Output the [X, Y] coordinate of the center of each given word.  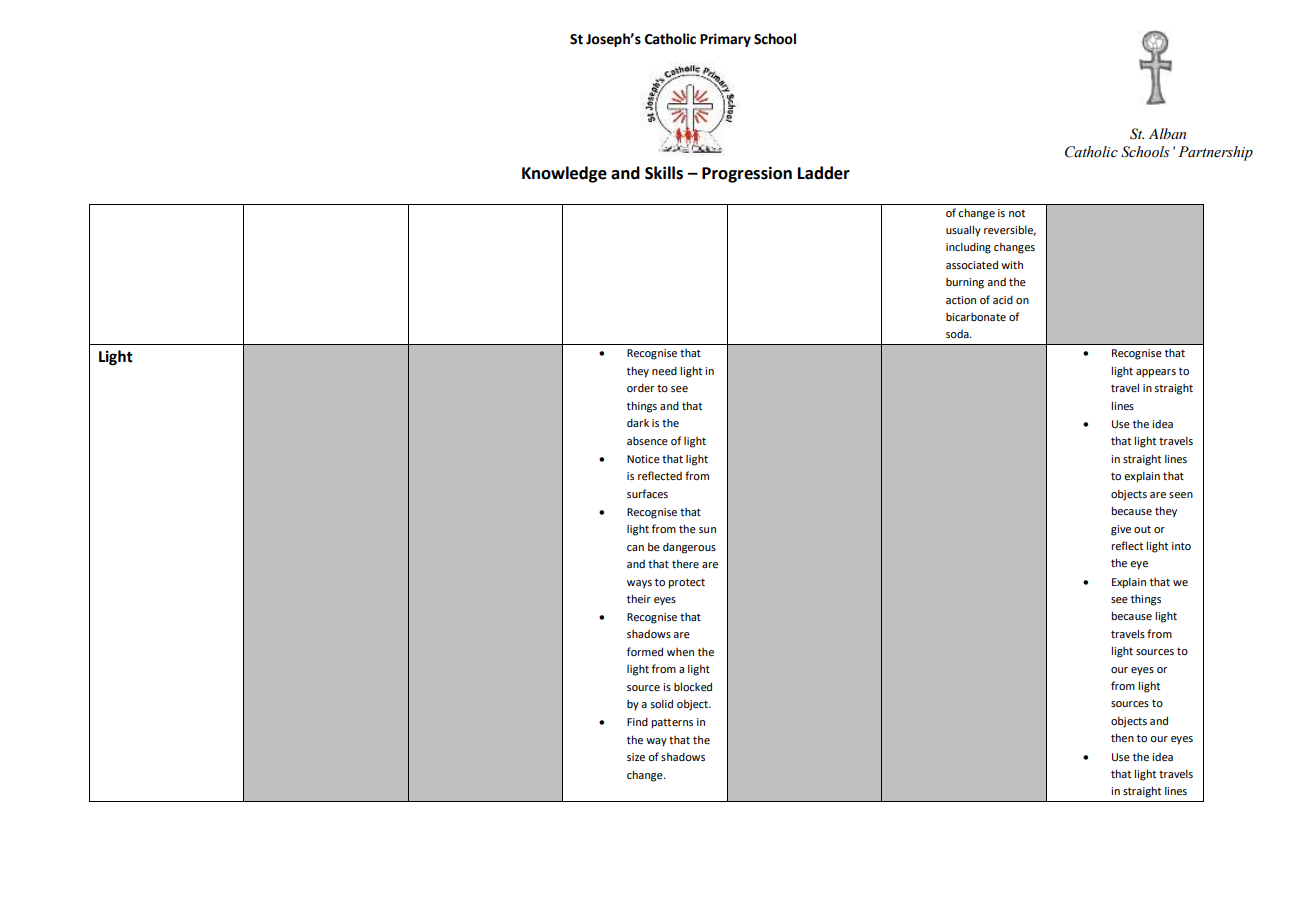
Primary [725, 40]
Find [637, 722]
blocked [693, 686]
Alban [1167, 133]
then [1122, 737]
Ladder [824, 173]
